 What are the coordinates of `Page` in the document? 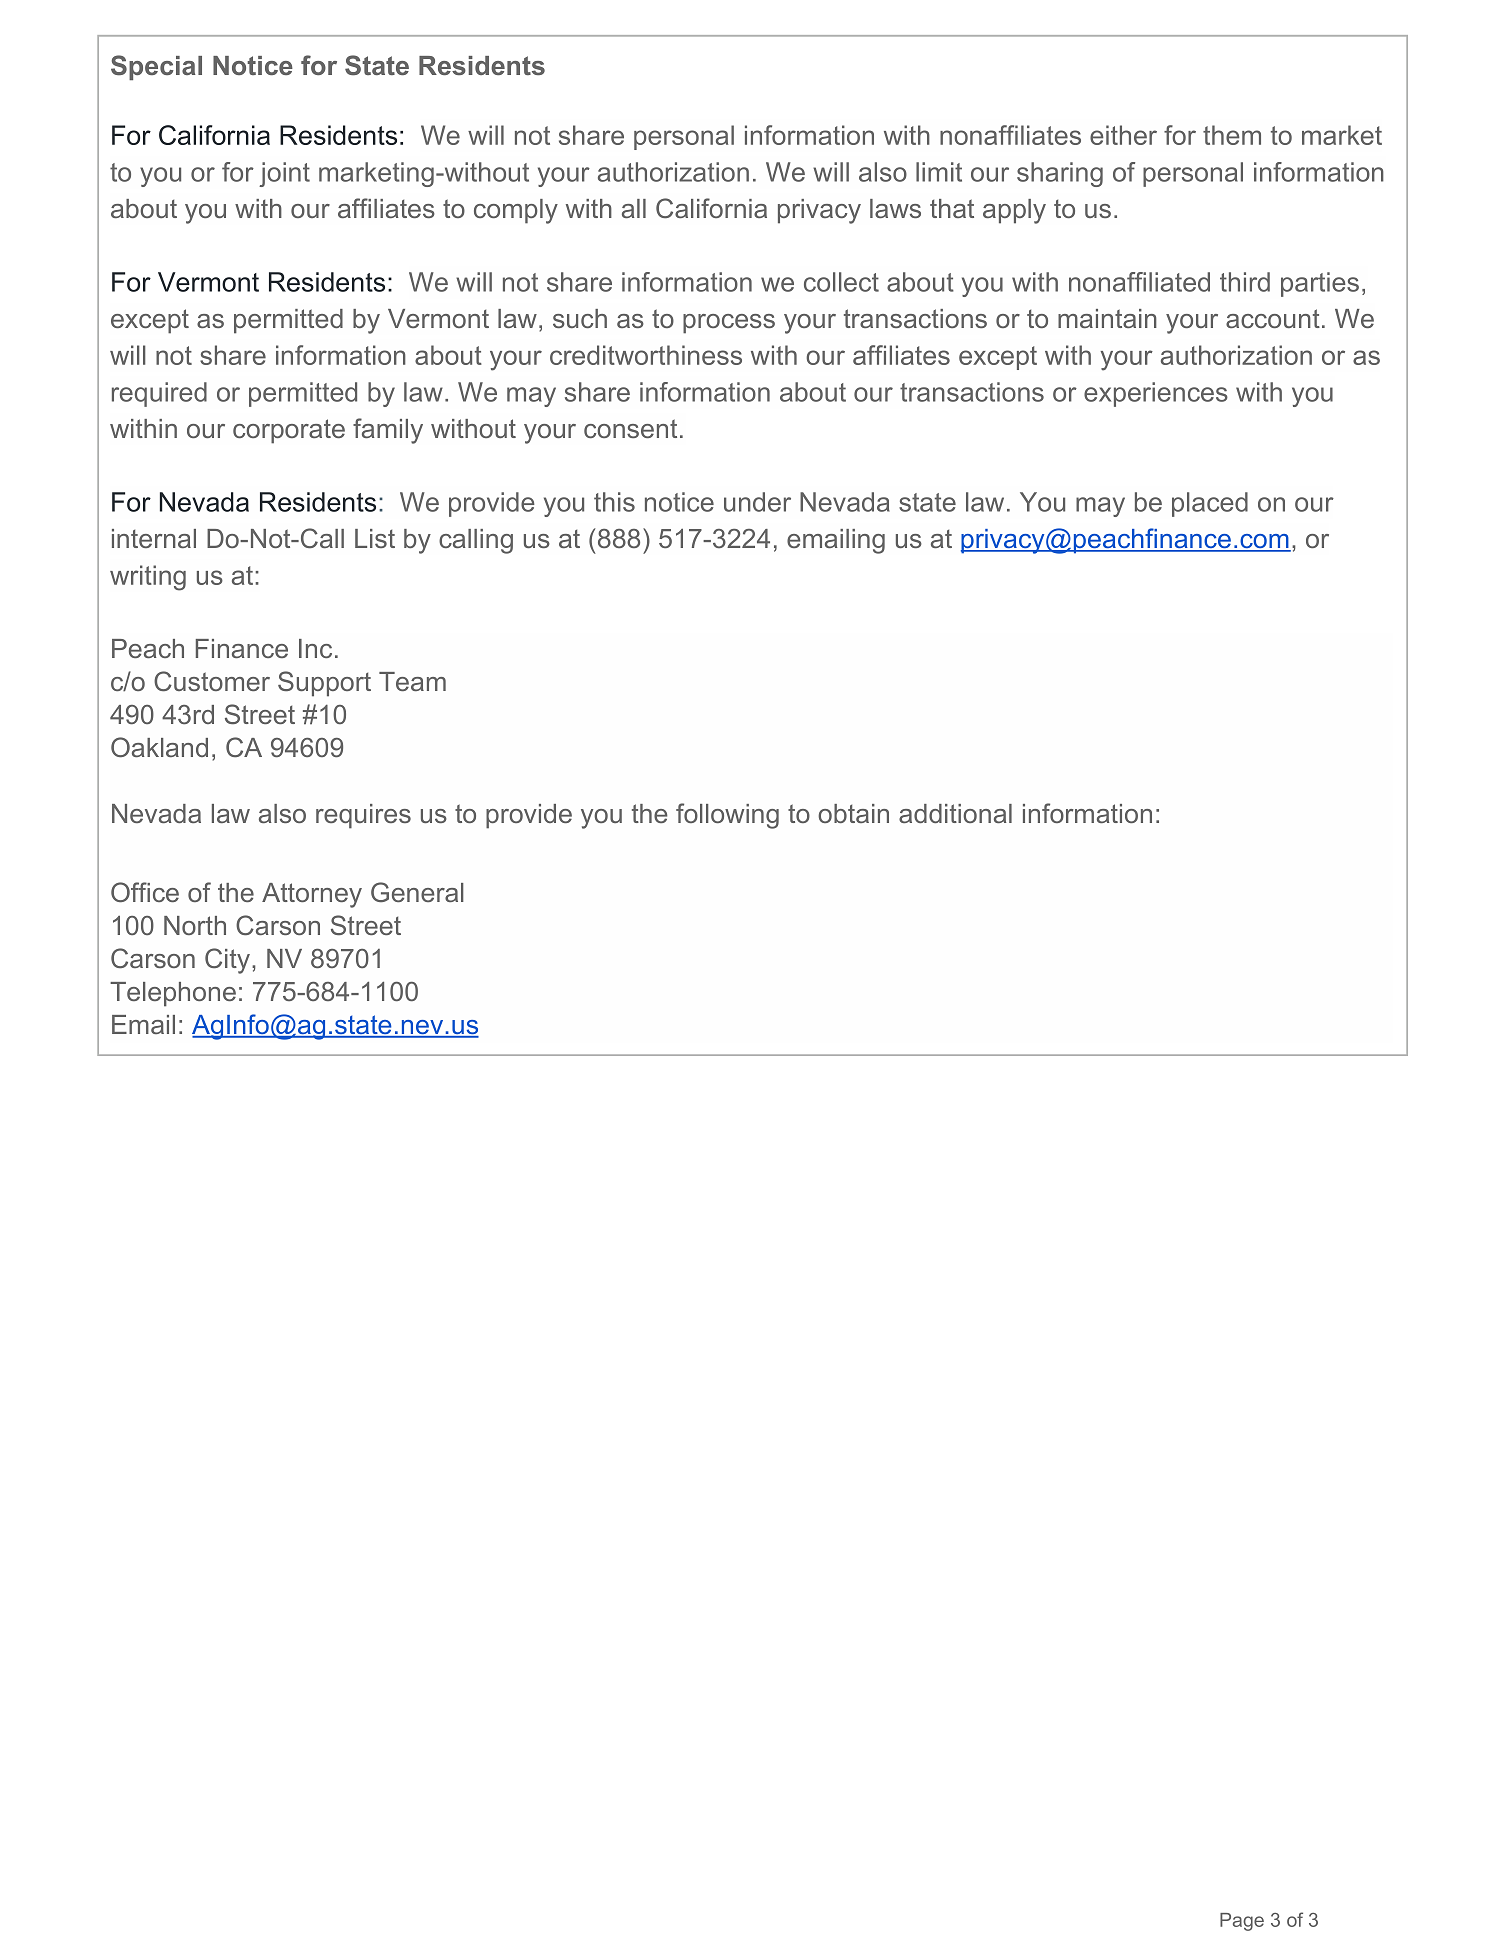 It's located at (1242, 1922).
